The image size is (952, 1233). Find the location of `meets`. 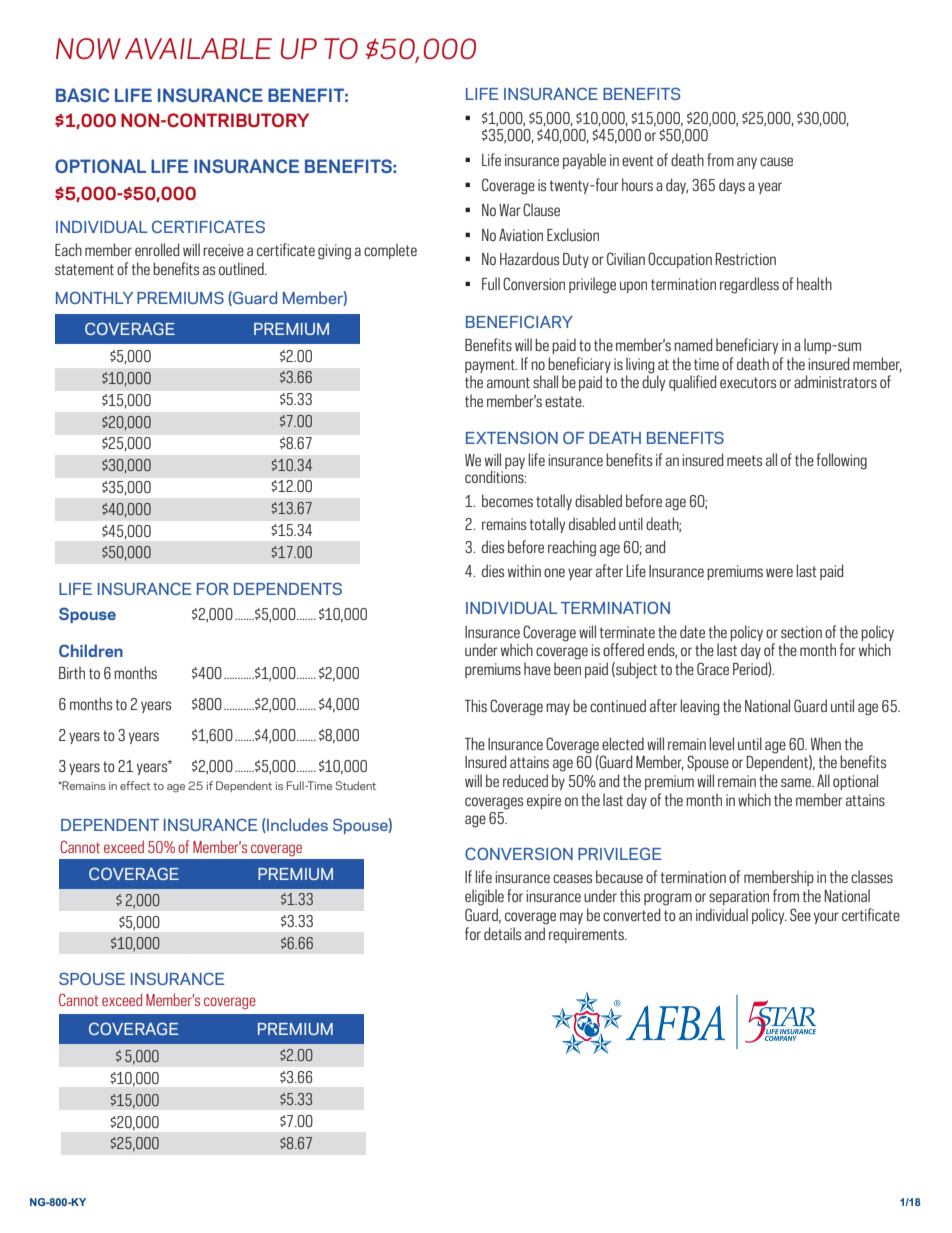

meets is located at coordinates (744, 460).
